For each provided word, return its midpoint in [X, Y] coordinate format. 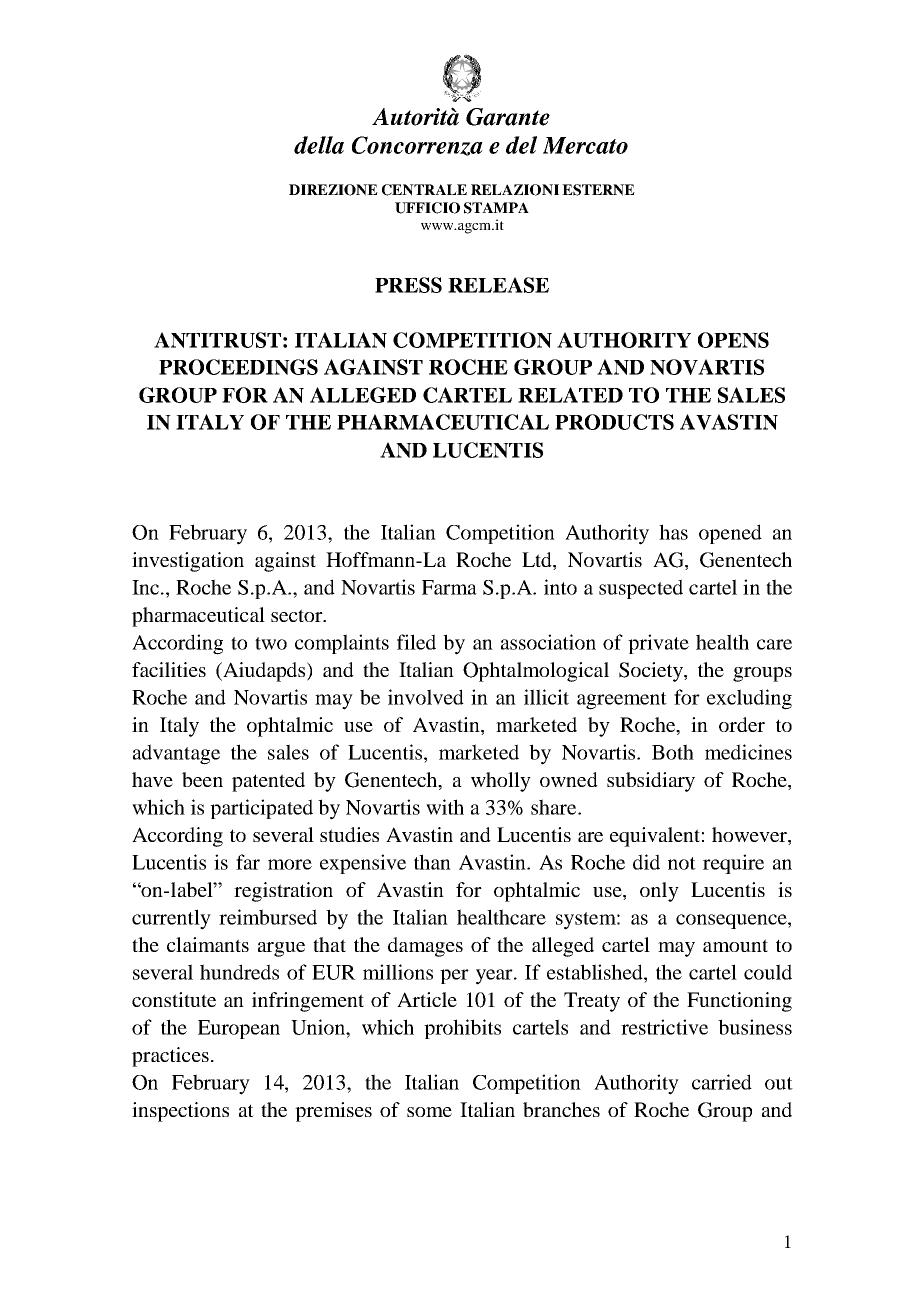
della [319, 145]
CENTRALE [424, 190]
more [290, 864]
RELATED [570, 395]
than [432, 862]
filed [416, 642]
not [682, 863]
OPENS [733, 340]
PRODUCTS [614, 422]
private [658, 644]
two [271, 643]
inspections [180, 1112]
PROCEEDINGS [238, 367]
